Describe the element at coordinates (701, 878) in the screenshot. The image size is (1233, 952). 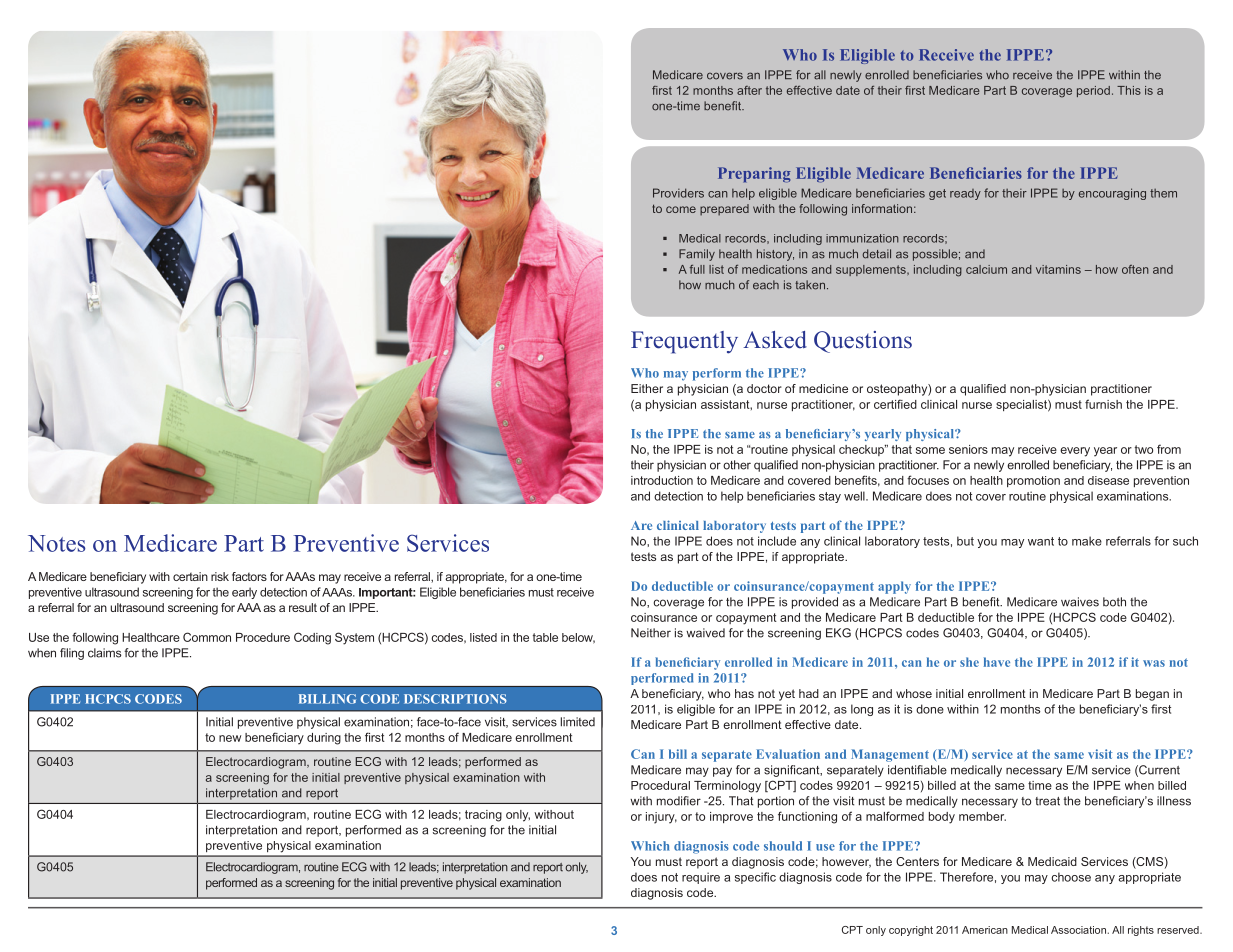
I see `require` at that location.
